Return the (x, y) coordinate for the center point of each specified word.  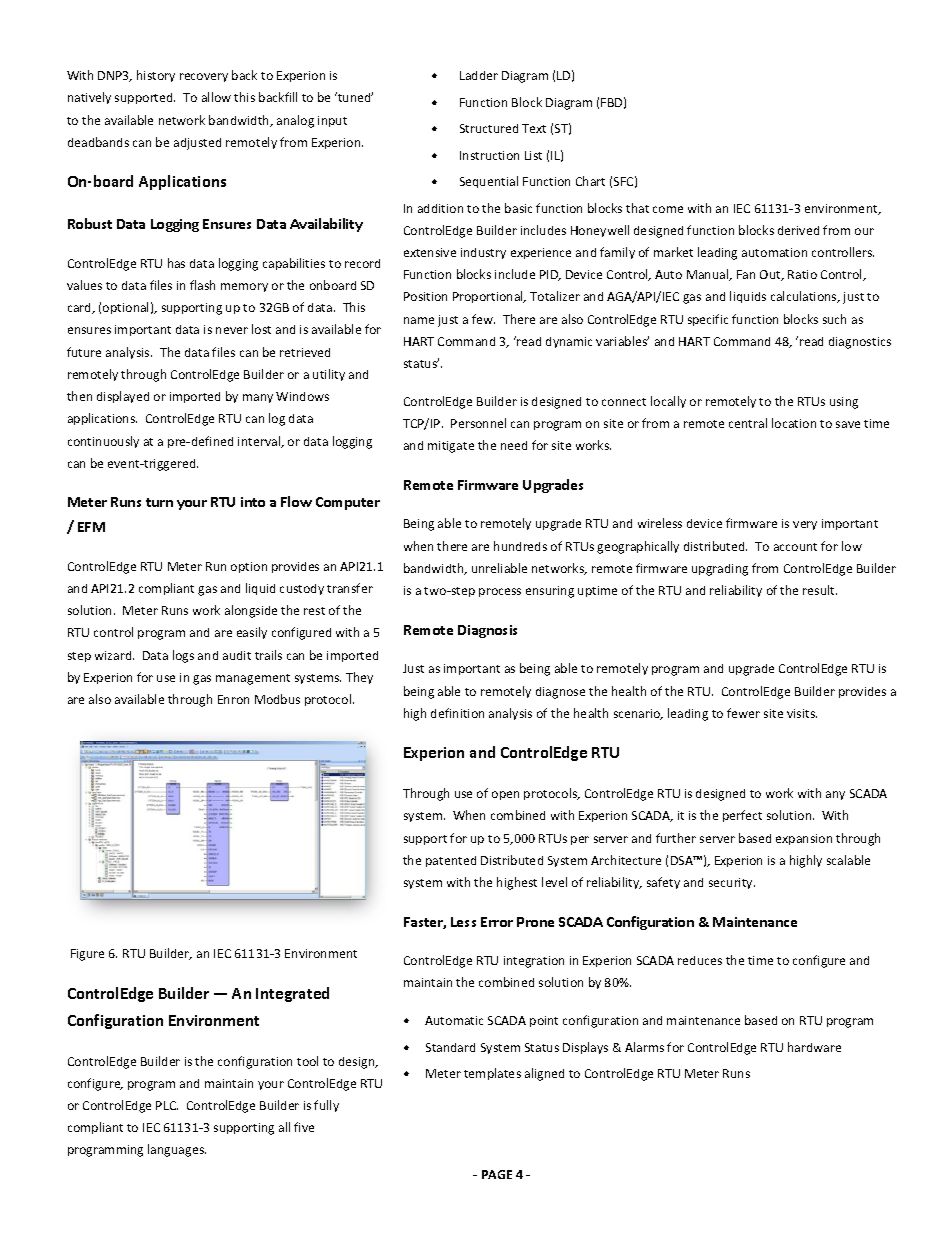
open (505, 795)
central (748, 423)
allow (216, 97)
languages (177, 1150)
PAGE (497, 1174)
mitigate (451, 447)
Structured (489, 128)
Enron (233, 699)
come (668, 209)
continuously (103, 442)
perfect (742, 816)
